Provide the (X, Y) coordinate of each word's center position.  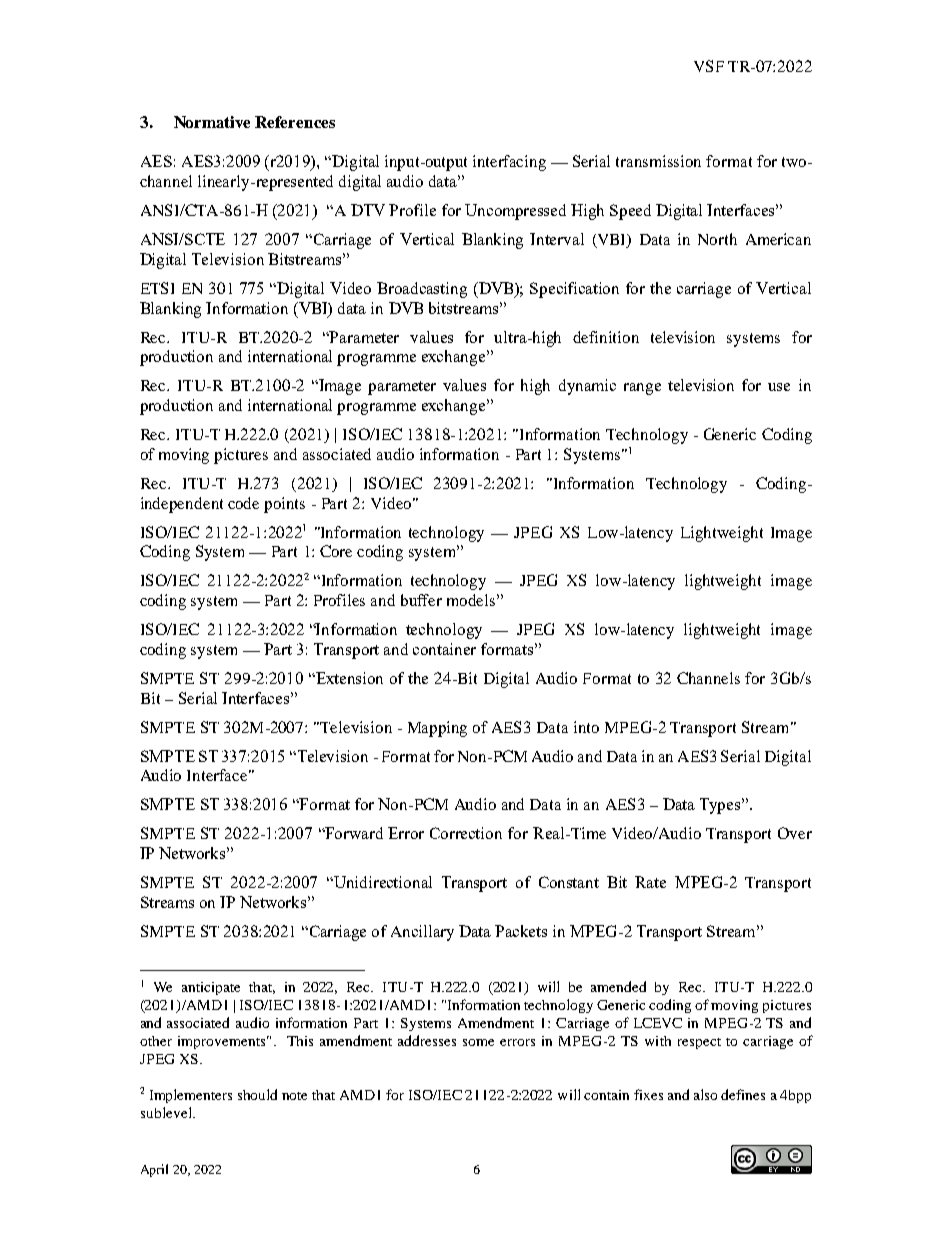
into (586, 727)
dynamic (587, 387)
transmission (658, 161)
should (257, 1094)
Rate (650, 882)
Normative (212, 122)
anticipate (211, 988)
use (779, 387)
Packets (521, 931)
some (478, 1042)
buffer (421, 600)
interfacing (509, 163)
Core (336, 551)
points (284, 505)
